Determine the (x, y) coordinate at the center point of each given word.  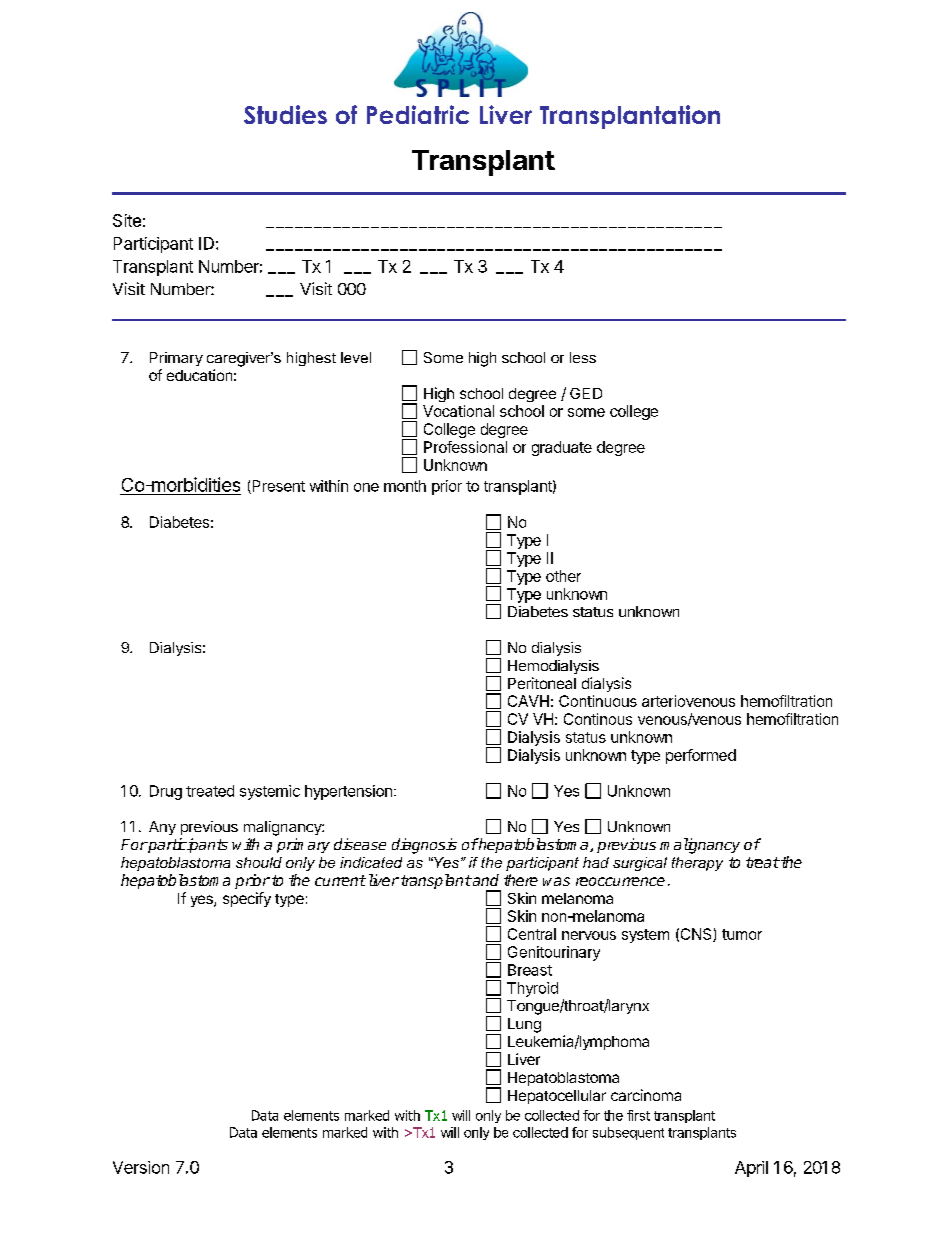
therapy (697, 864)
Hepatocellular (557, 1097)
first (638, 1115)
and (485, 880)
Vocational (458, 411)
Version (141, 1167)
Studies (285, 114)
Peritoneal (542, 683)
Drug (166, 792)
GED (586, 393)
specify (247, 899)
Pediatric (418, 114)
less (583, 357)
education (199, 375)
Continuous (598, 701)
